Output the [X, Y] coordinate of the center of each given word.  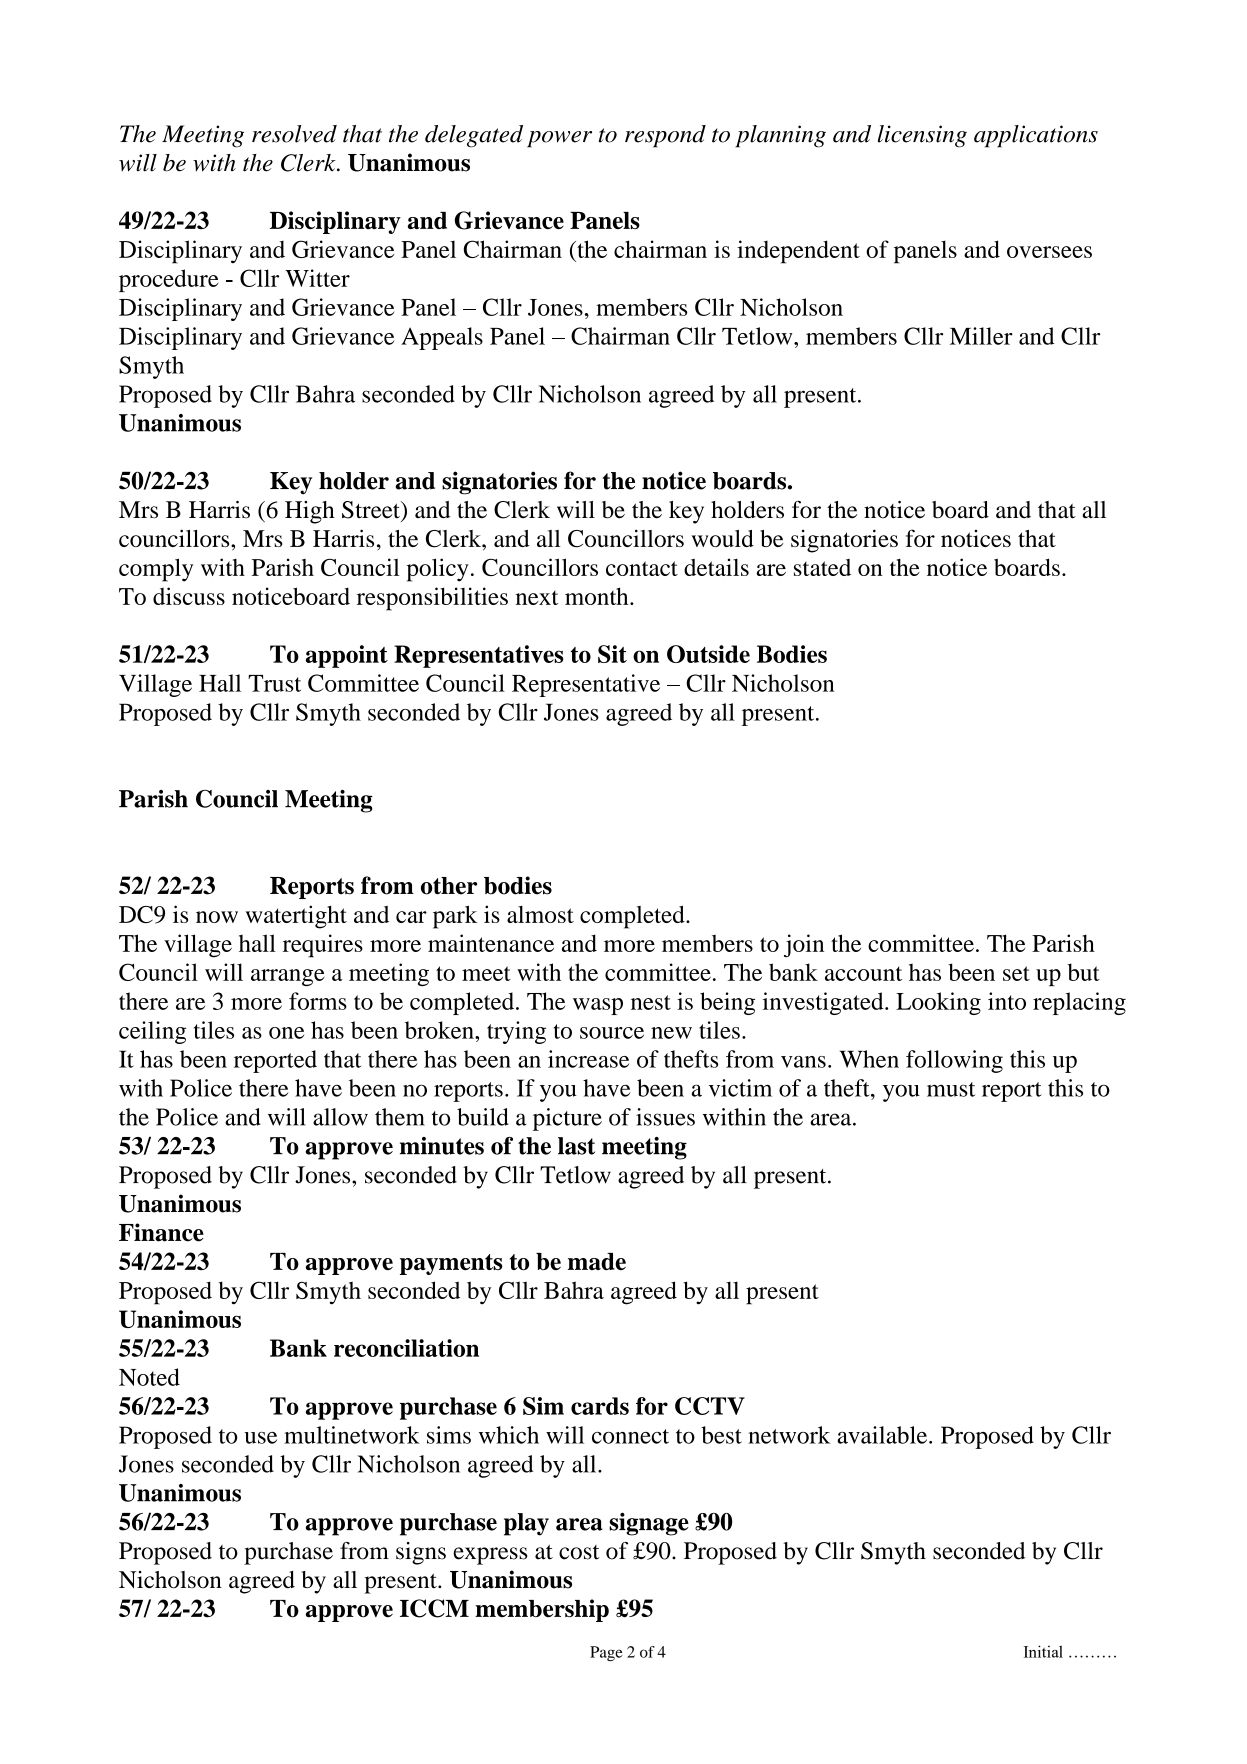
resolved [294, 134]
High [310, 512]
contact [642, 568]
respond [665, 136]
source [612, 1033]
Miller [981, 336]
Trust [274, 683]
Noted [149, 1377]
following [954, 1061]
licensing [922, 136]
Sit [612, 654]
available [884, 1435]
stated [822, 567]
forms [318, 1001]
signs [421, 1553]
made [597, 1261]
